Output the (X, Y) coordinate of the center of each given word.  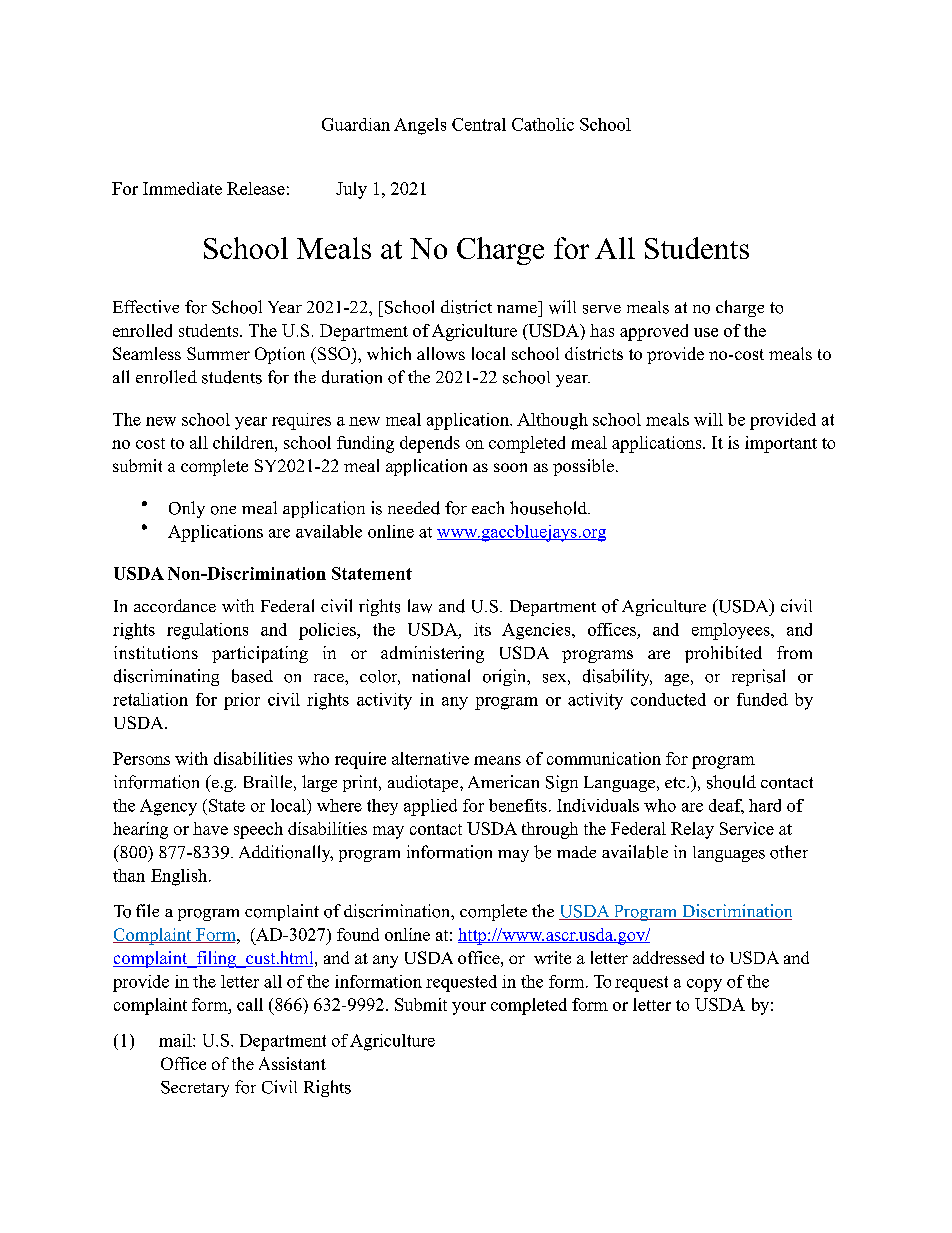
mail (176, 1040)
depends (430, 444)
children (244, 442)
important (781, 444)
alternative (430, 758)
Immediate (182, 188)
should (731, 782)
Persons (141, 758)
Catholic (543, 124)
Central (479, 124)
